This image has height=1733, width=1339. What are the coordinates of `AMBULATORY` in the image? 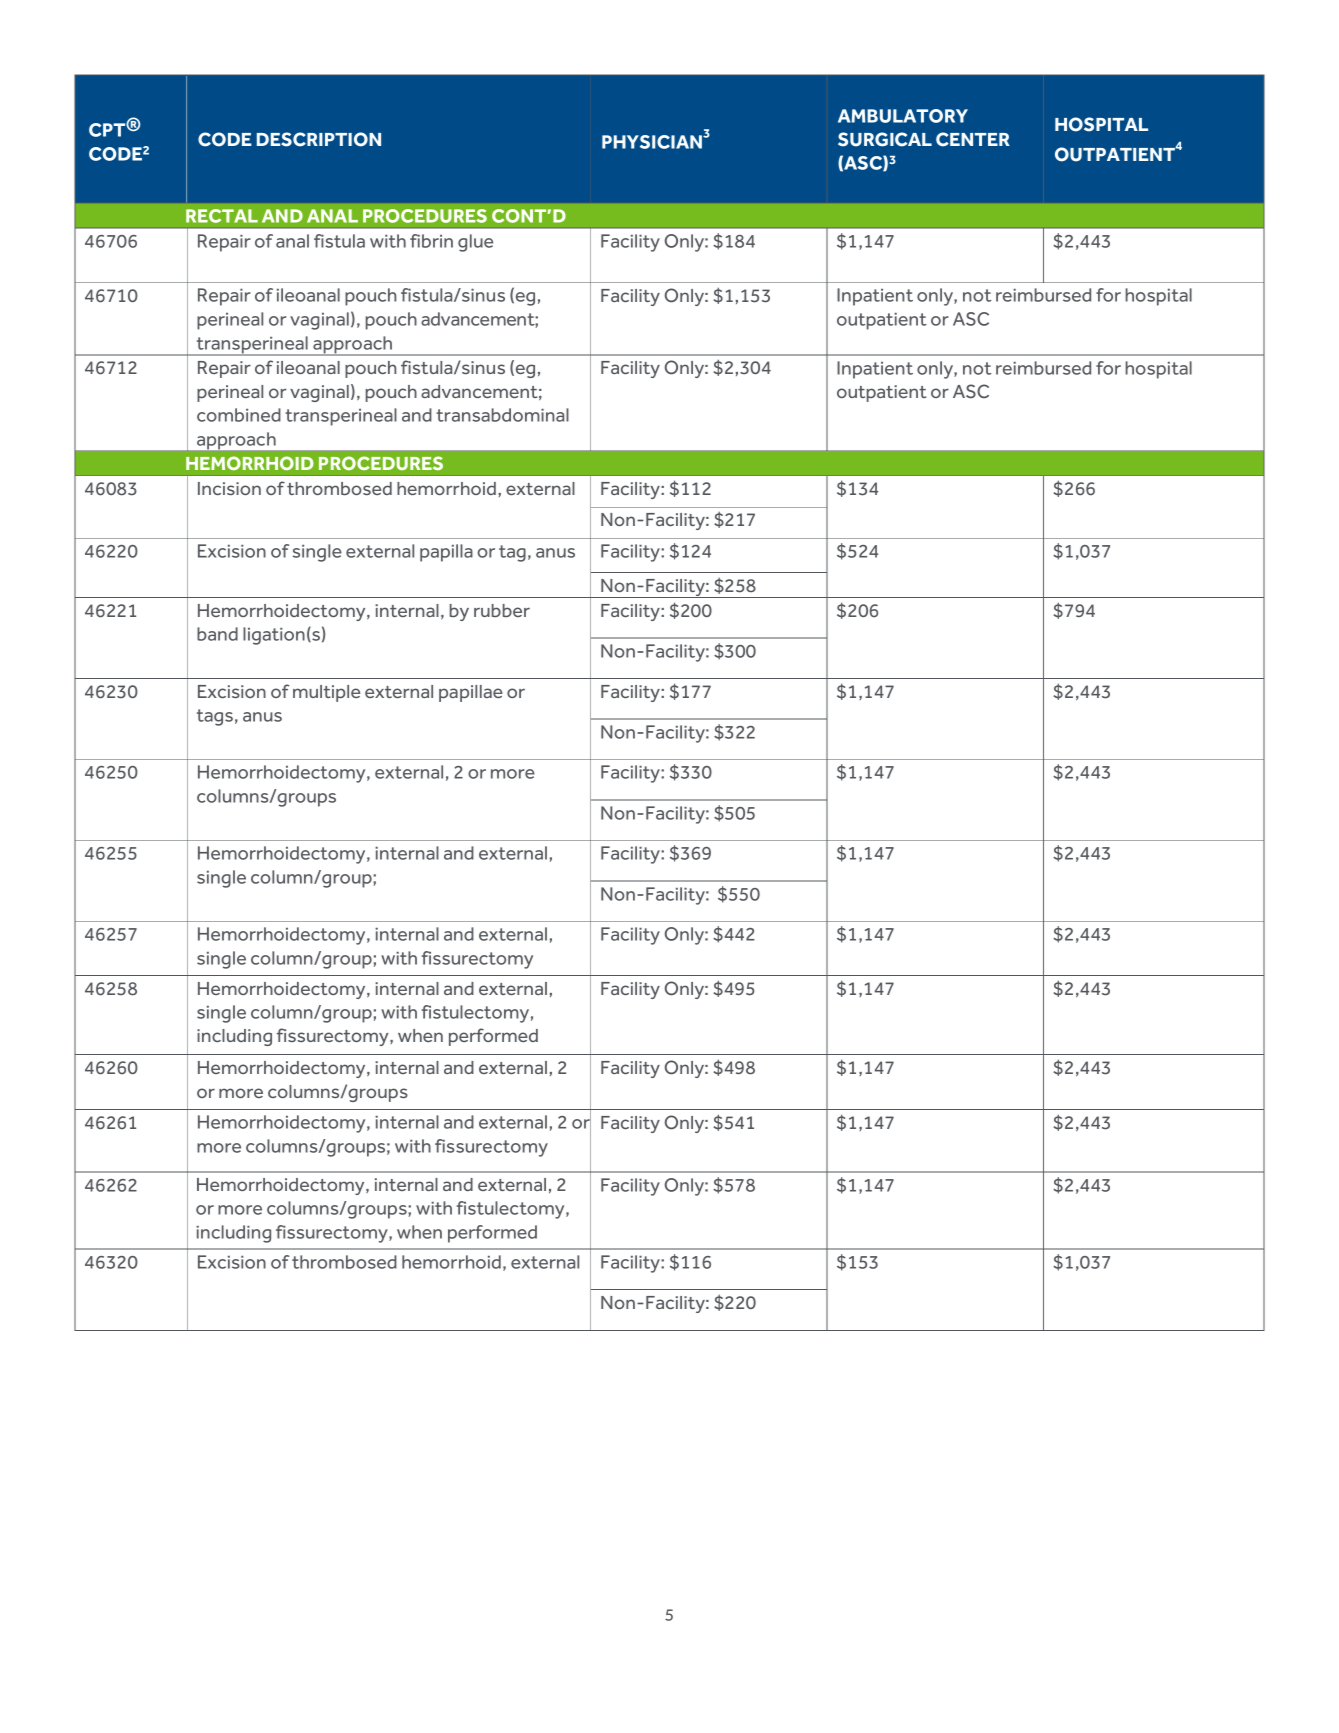 It's located at (903, 116).
